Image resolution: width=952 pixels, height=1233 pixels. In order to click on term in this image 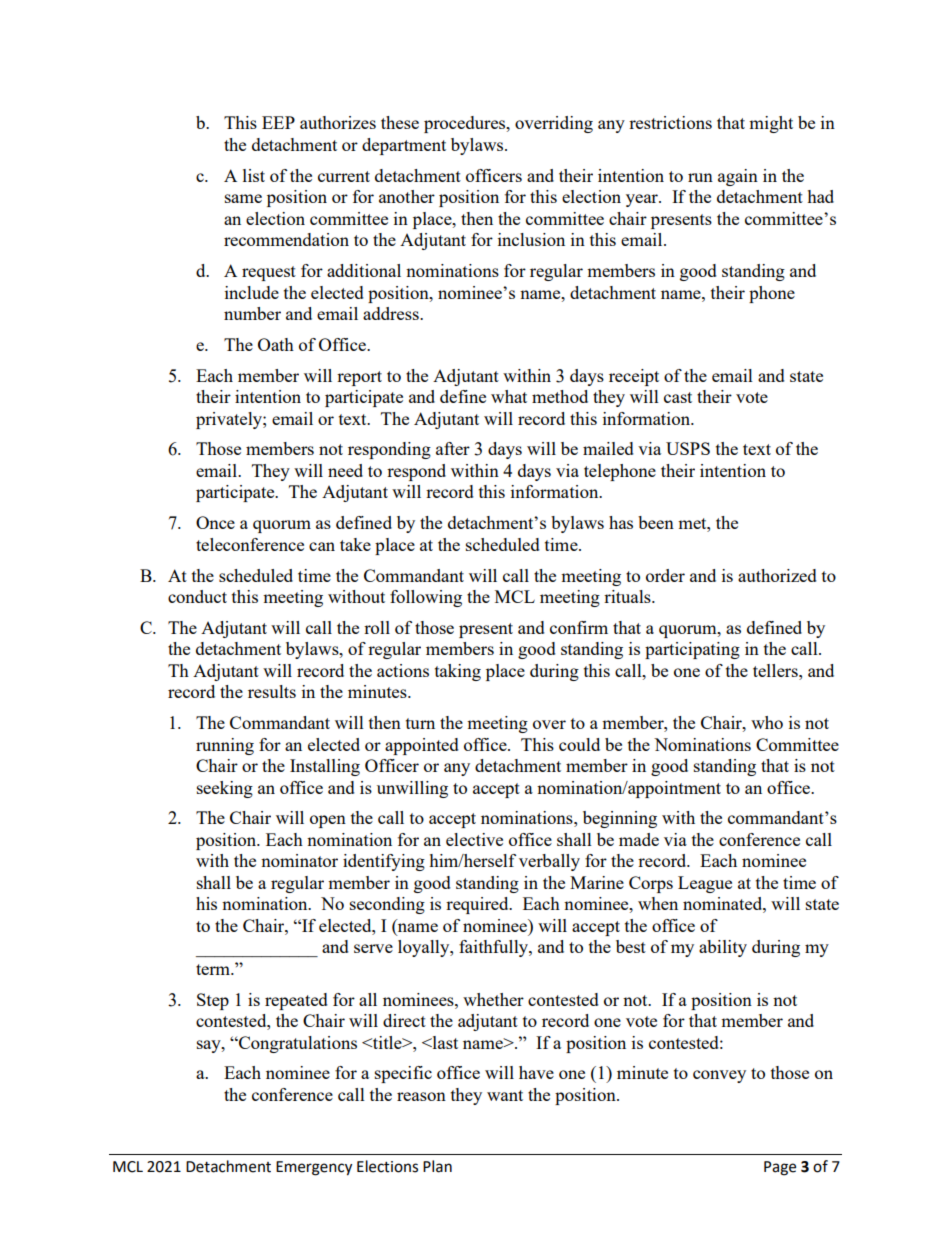, I will do `click(214, 969)`.
